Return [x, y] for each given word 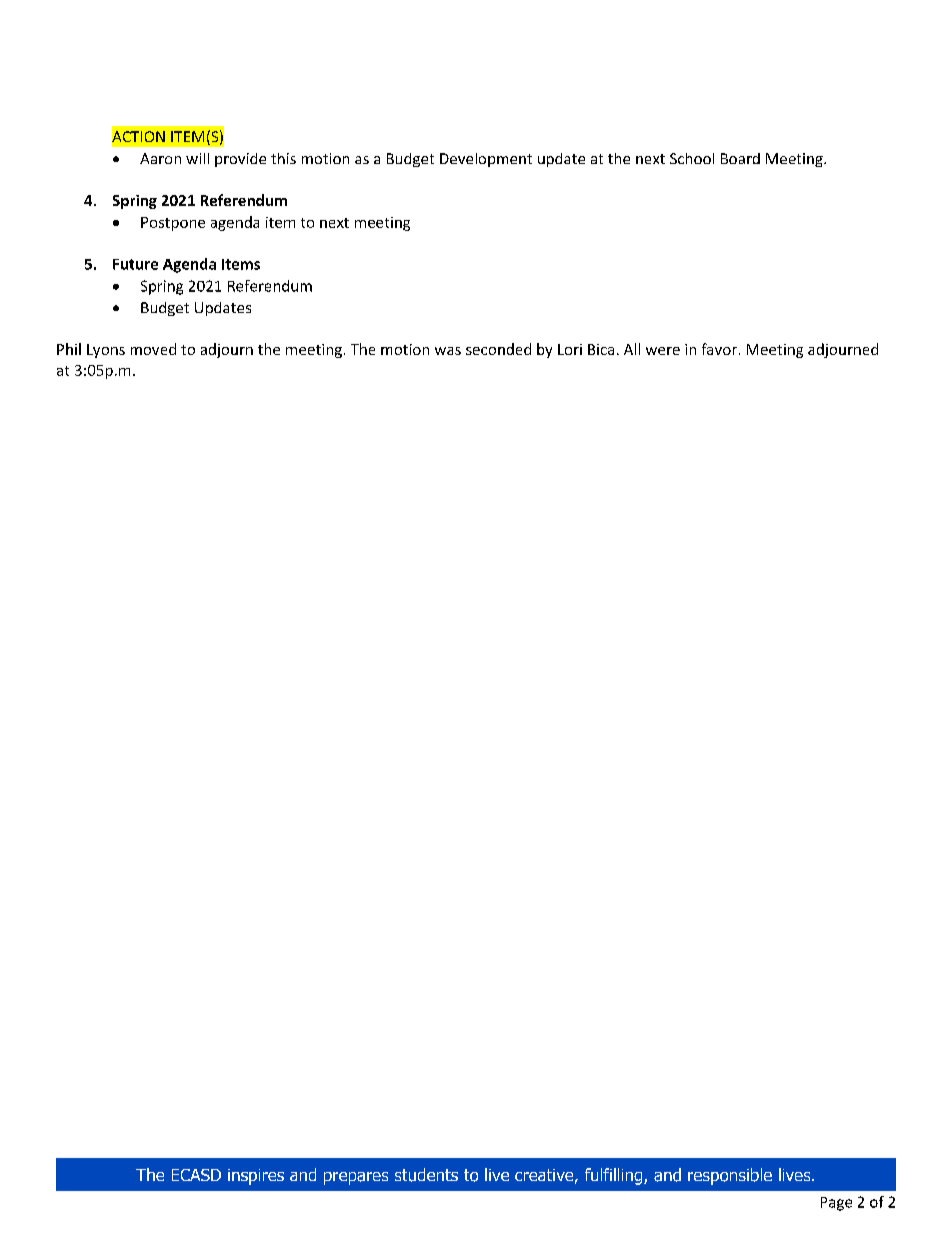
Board [740, 158]
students [426, 1175]
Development [486, 160]
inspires [256, 1177]
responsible [730, 1176]
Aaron [160, 158]
